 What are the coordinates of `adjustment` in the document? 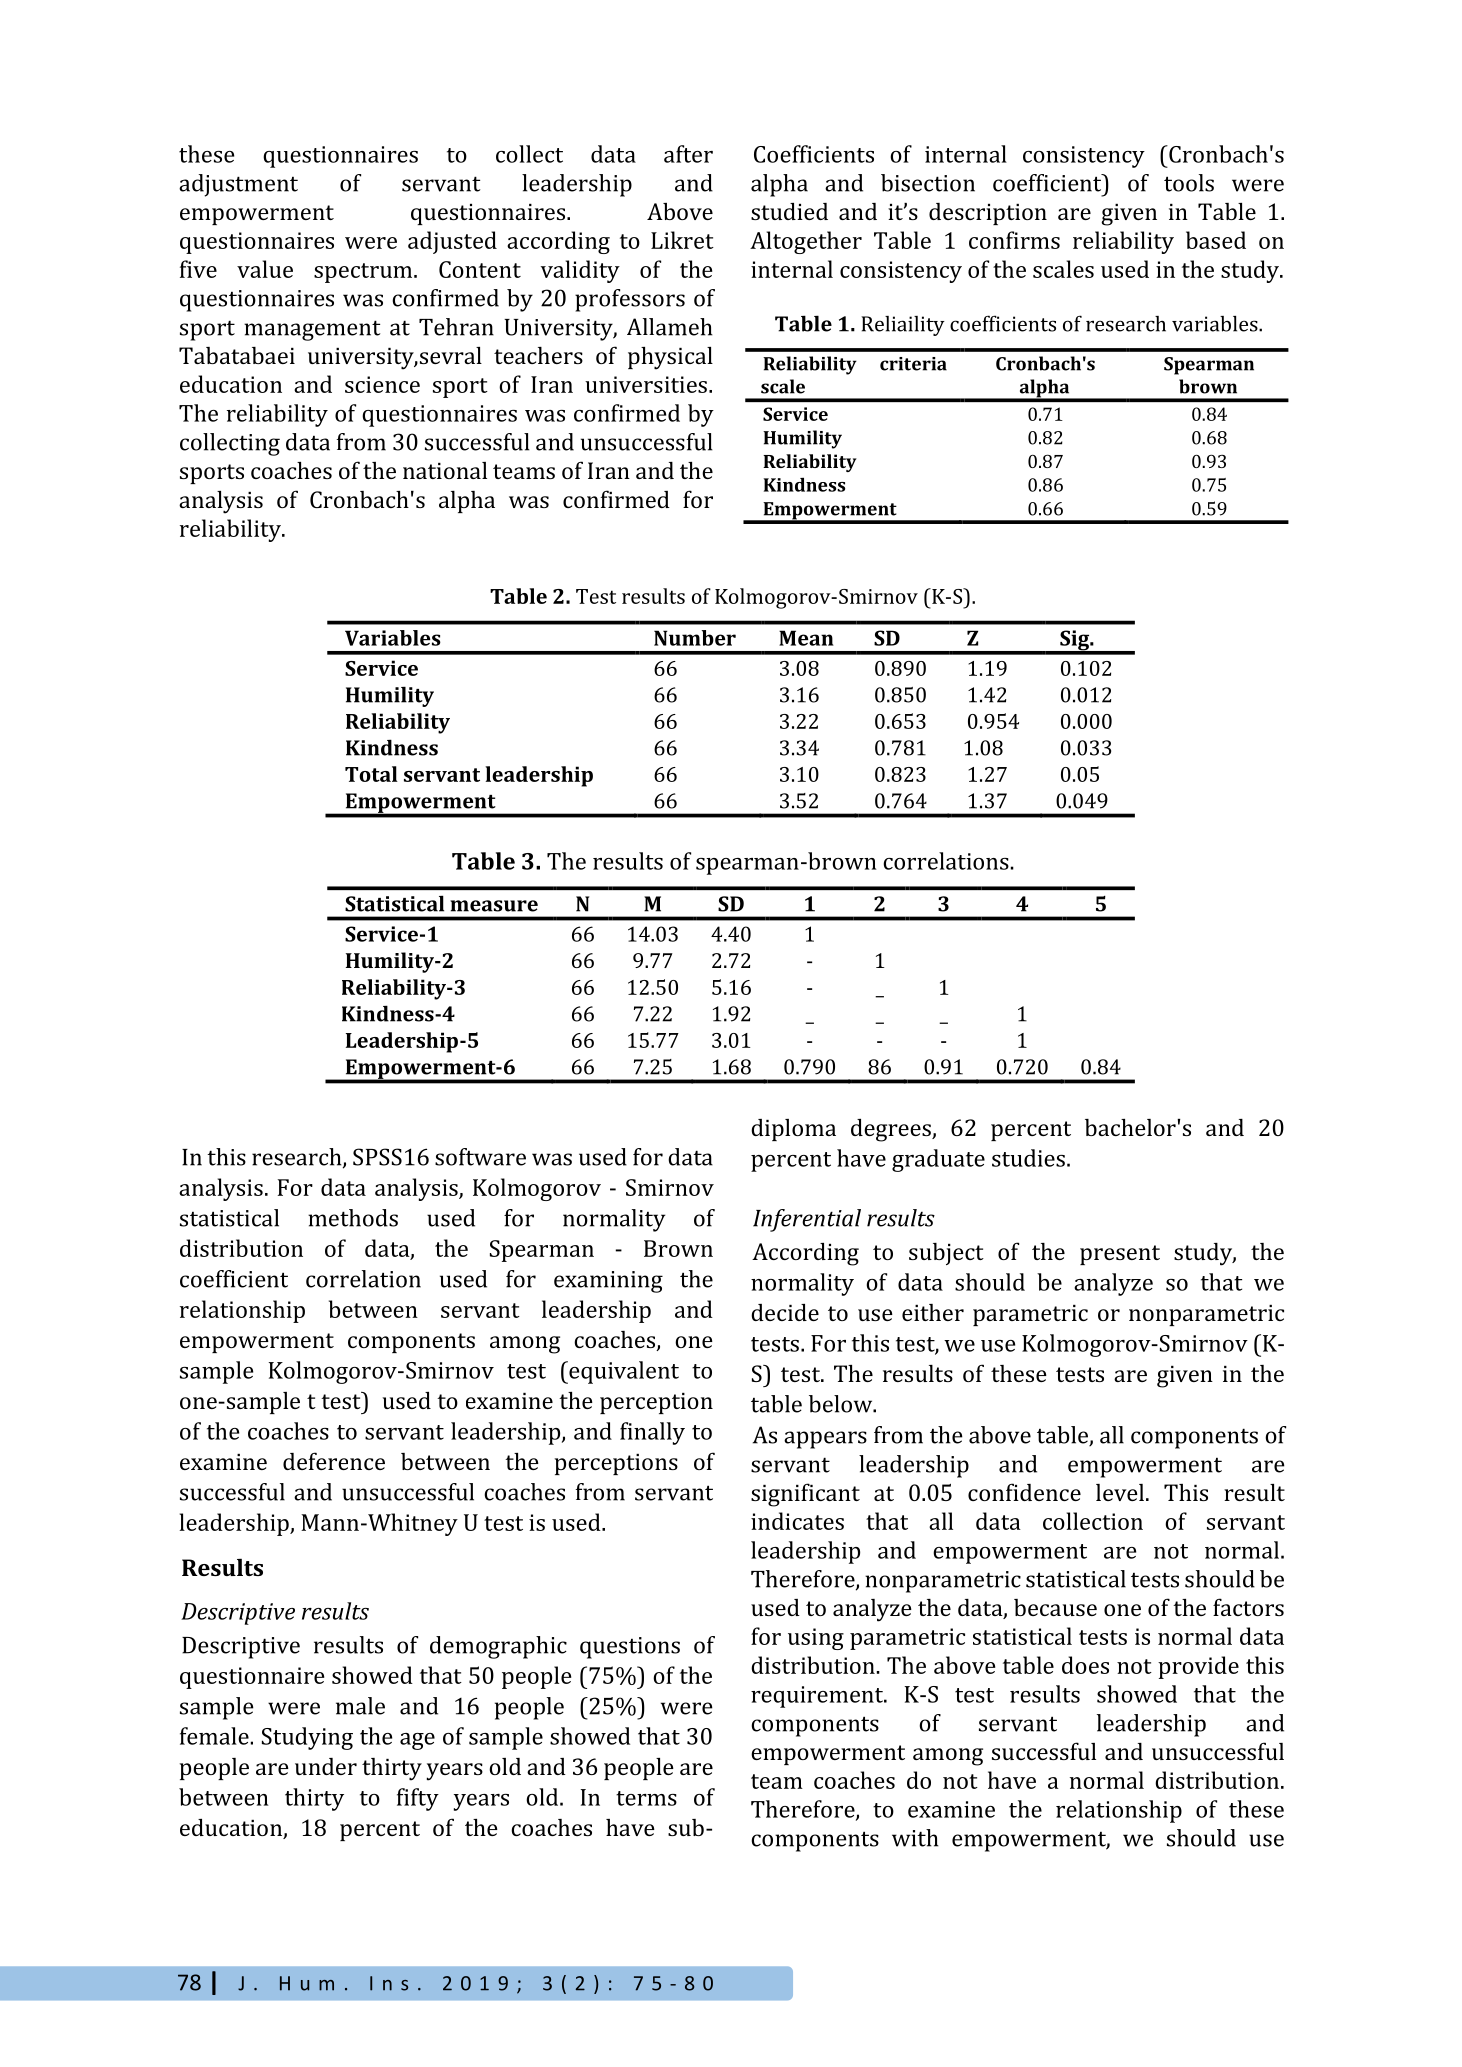 It's located at (238, 185).
